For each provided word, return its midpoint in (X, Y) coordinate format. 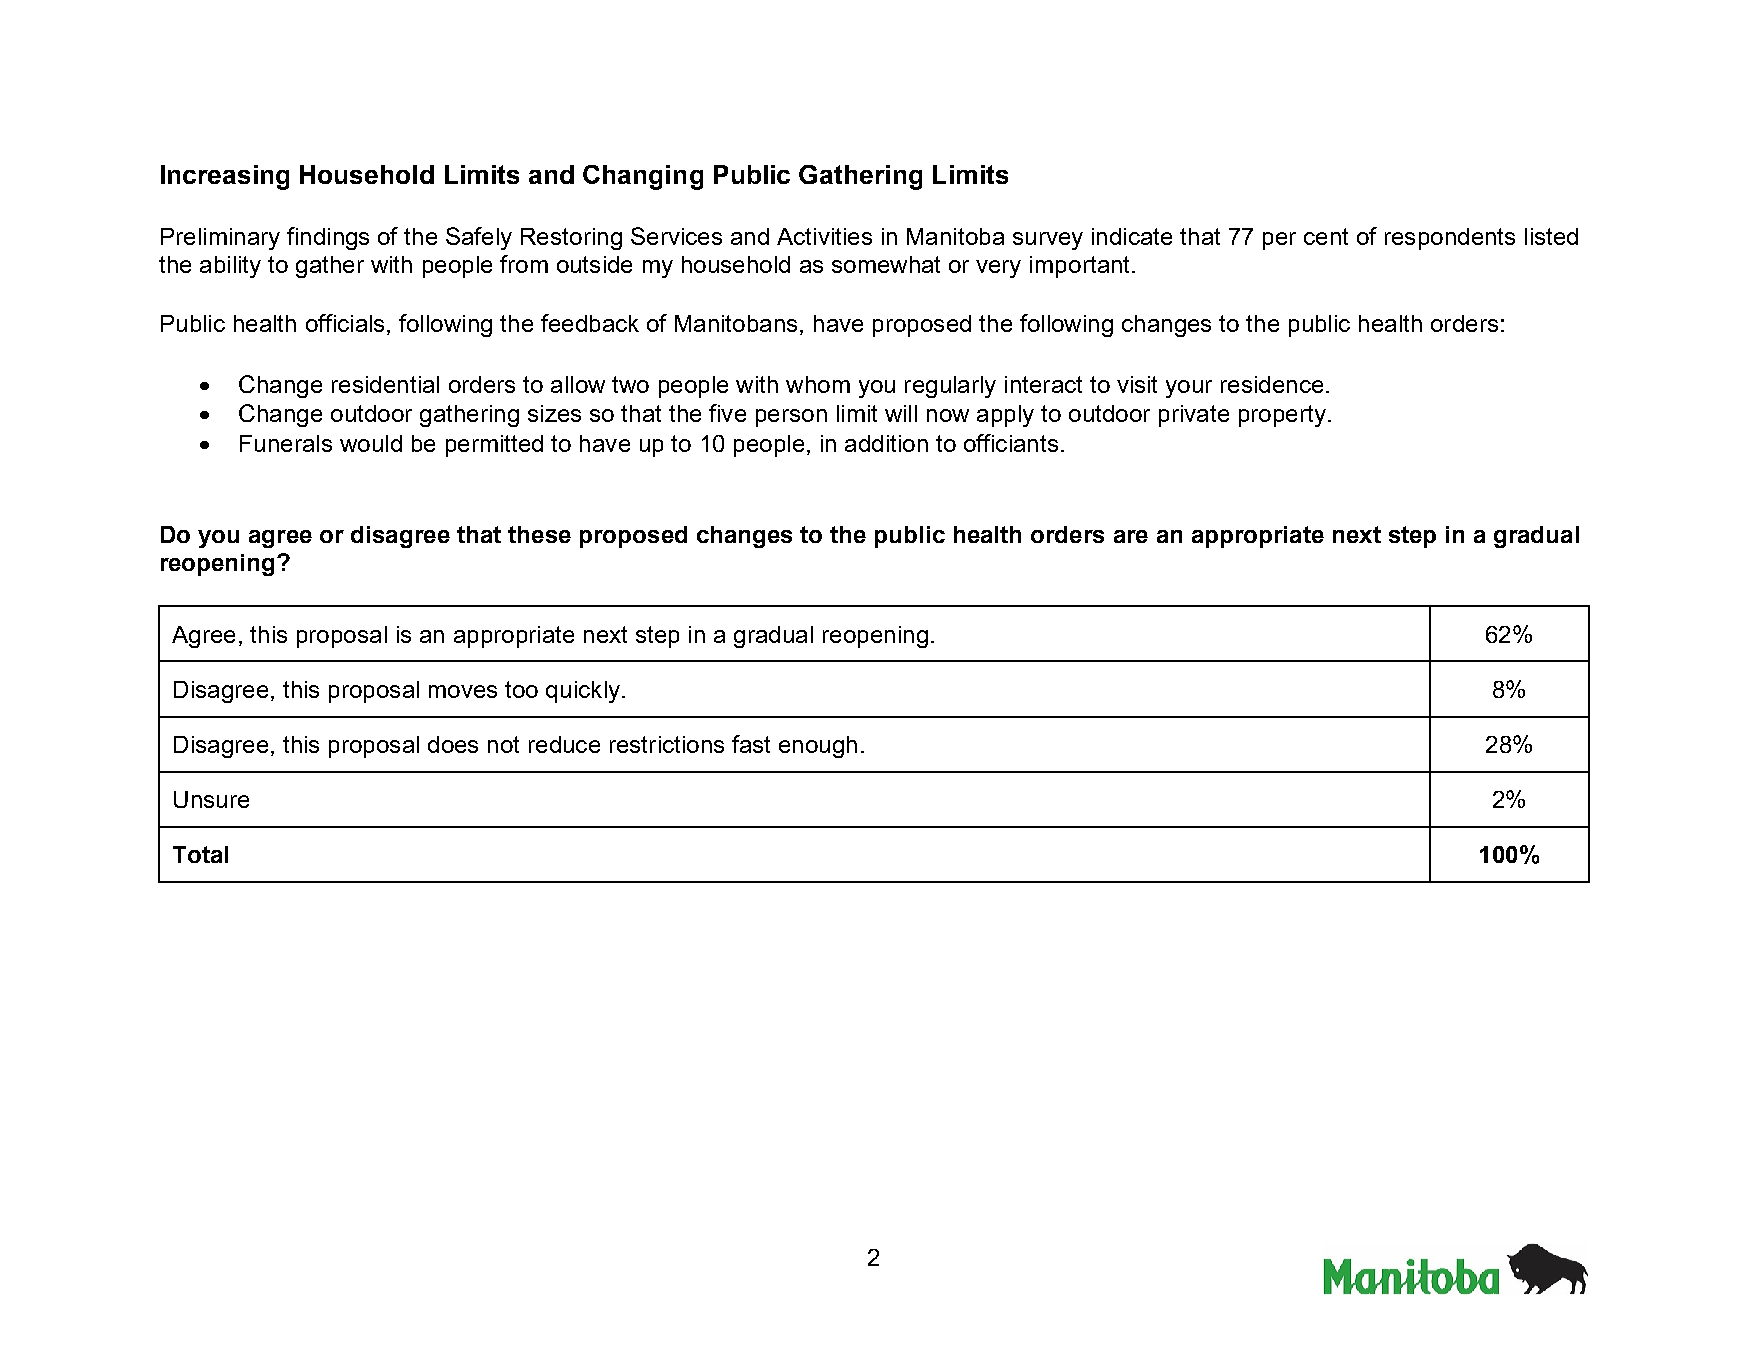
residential (385, 384)
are (1131, 536)
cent (1326, 236)
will (901, 413)
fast (751, 744)
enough (818, 747)
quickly (583, 692)
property (1282, 416)
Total (200, 854)
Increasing (225, 177)
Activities (824, 236)
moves (463, 691)
